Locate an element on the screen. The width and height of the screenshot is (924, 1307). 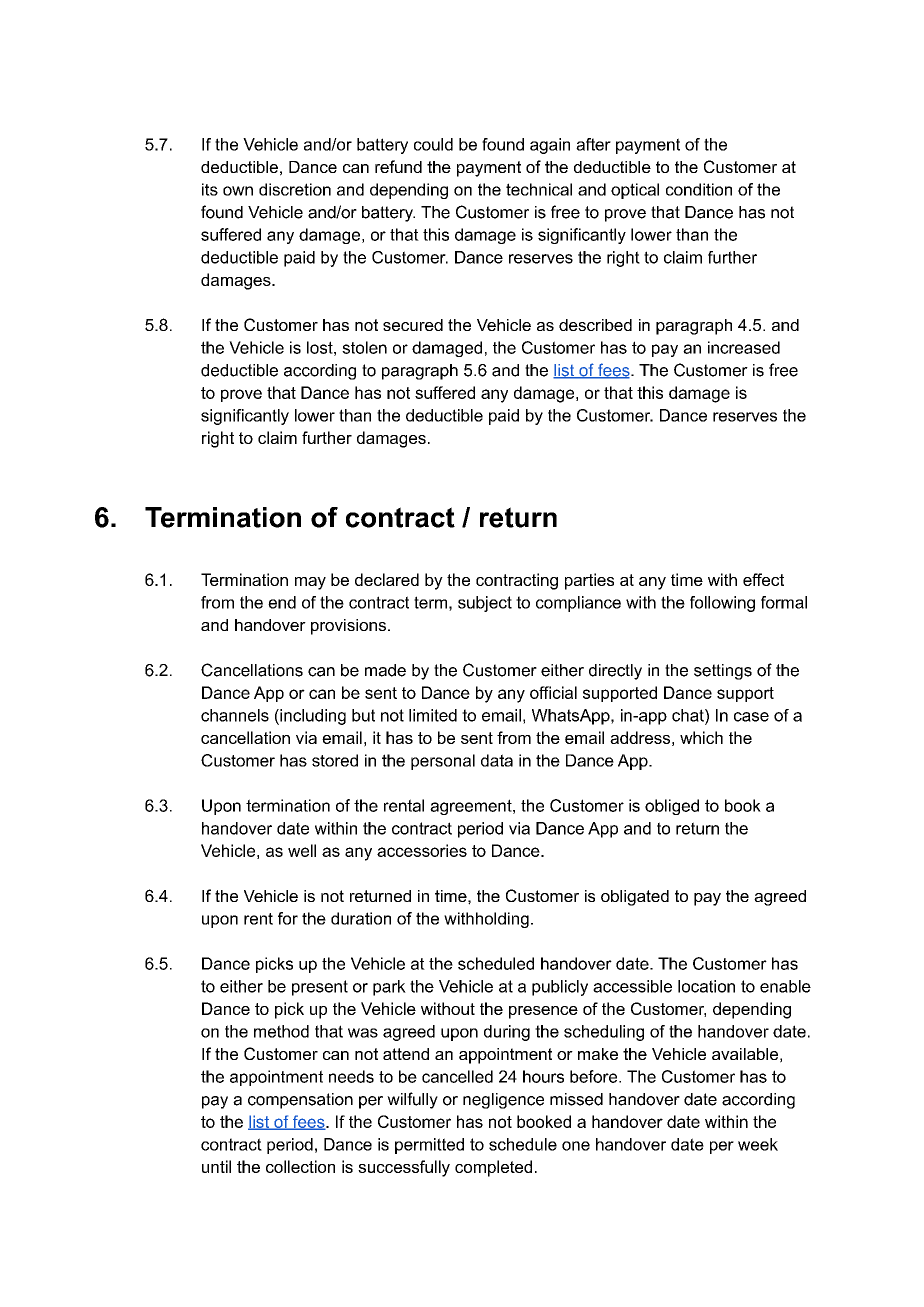
collection is located at coordinates (300, 1166).
